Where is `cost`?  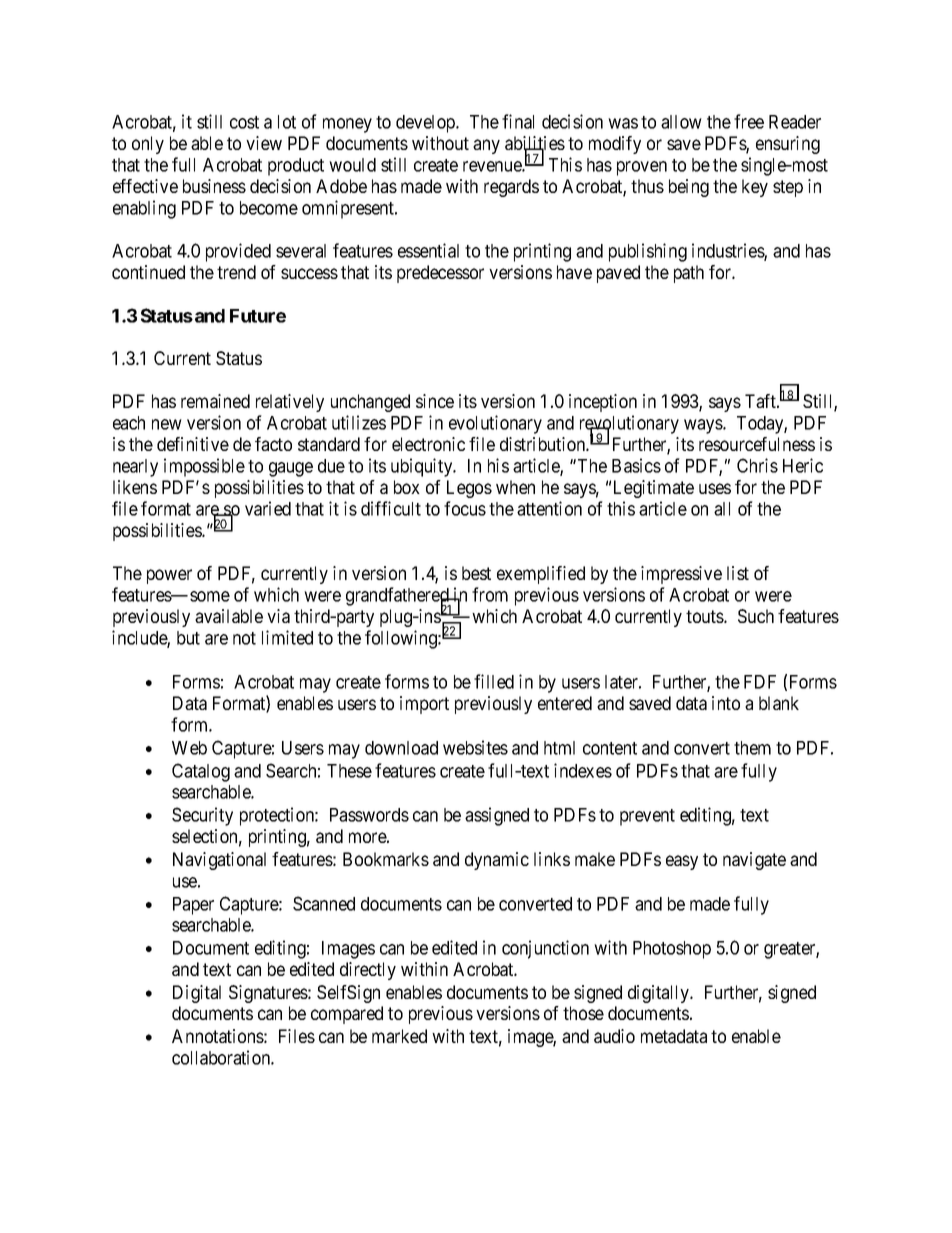
cost is located at coordinates (244, 122).
